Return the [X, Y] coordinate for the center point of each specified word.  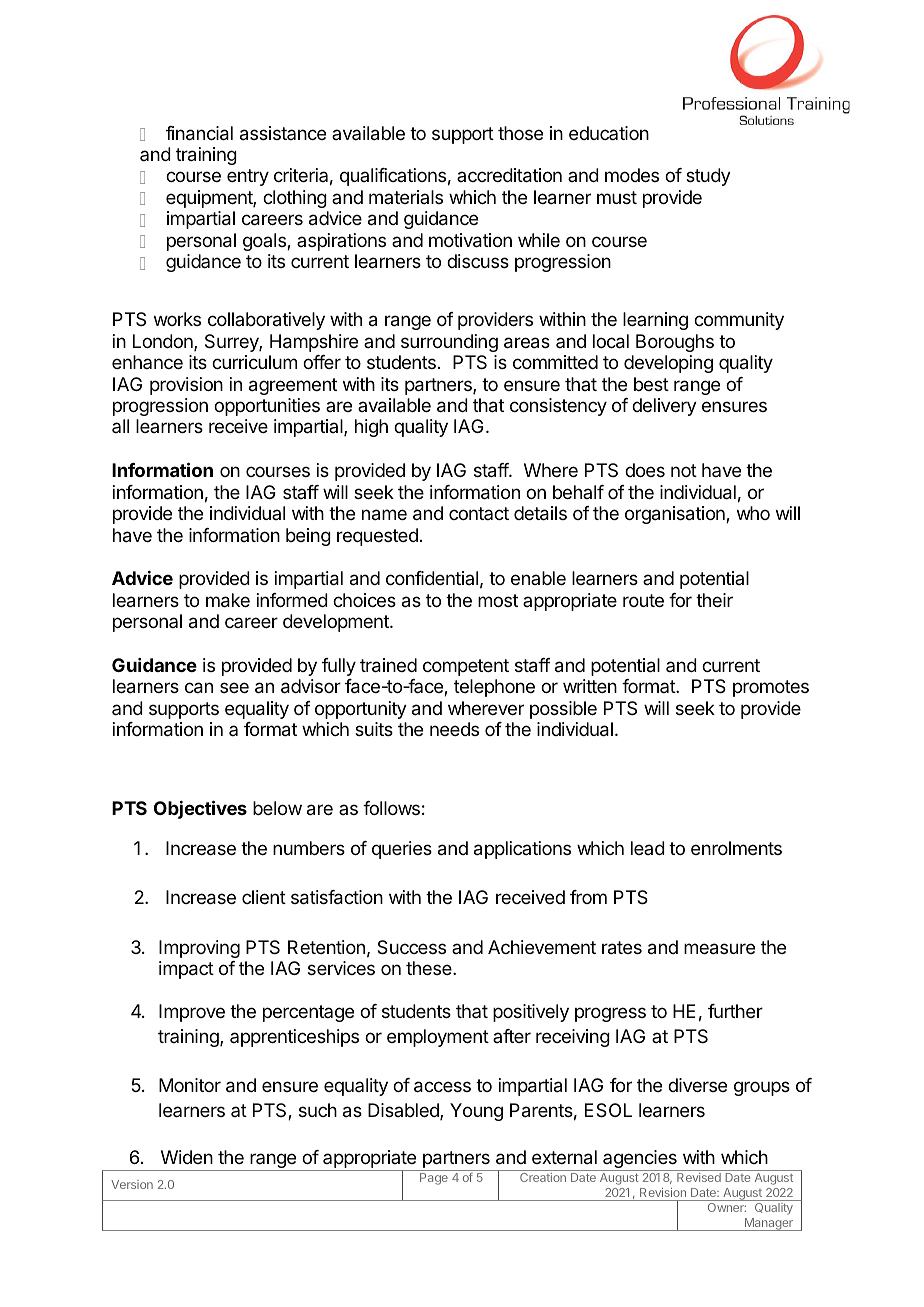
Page [434, 1179]
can [199, 688]
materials [406, 197]
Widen [187, 1157]
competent [466, 667]
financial [199, 133]
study [708, 177]
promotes [771, 688]
